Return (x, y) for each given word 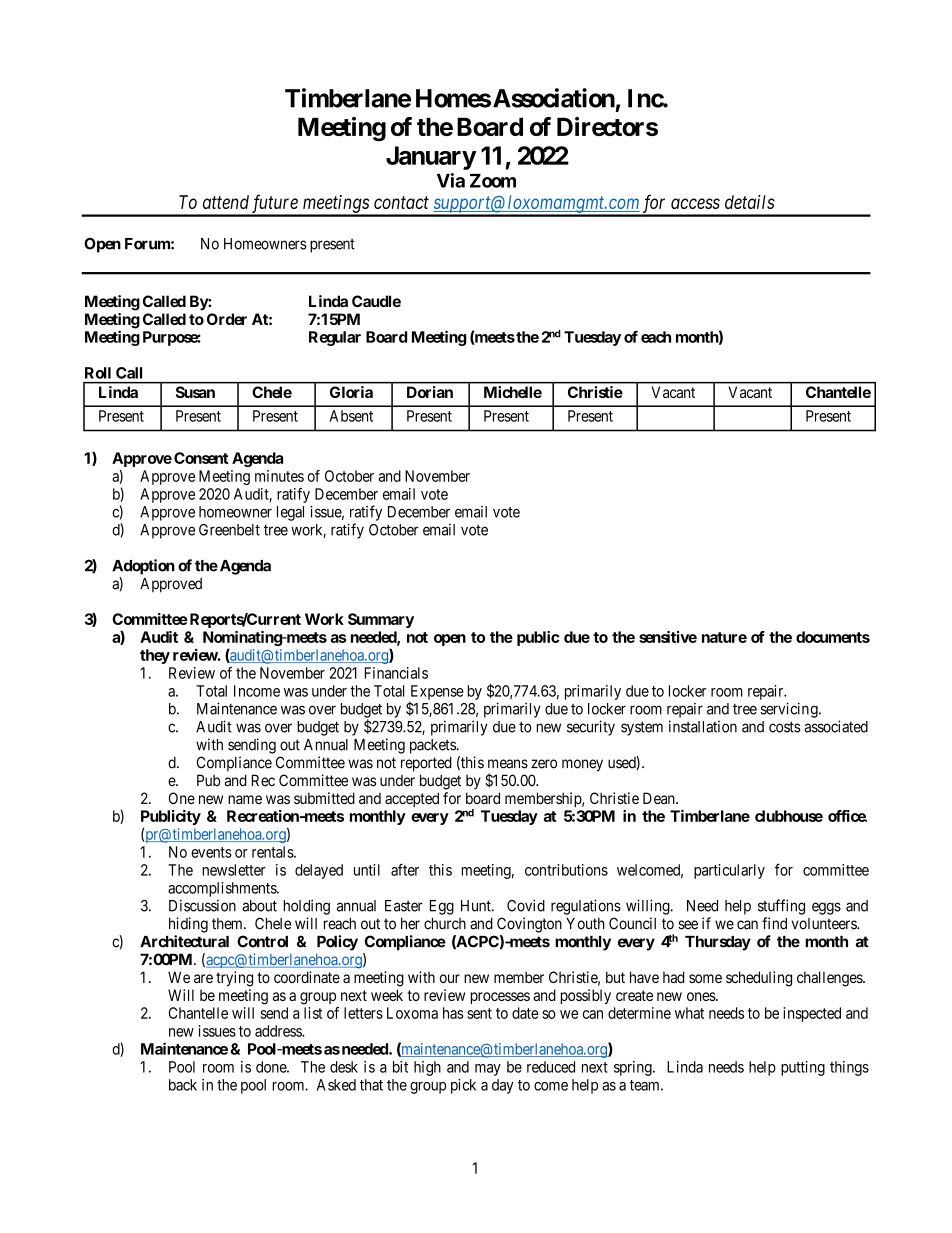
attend (226, 202)
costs (785, 727)
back (183, 1085)
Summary (381, 620)
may (488, 1070)
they (155, 656)
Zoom (493, 181)
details (750, 202)
